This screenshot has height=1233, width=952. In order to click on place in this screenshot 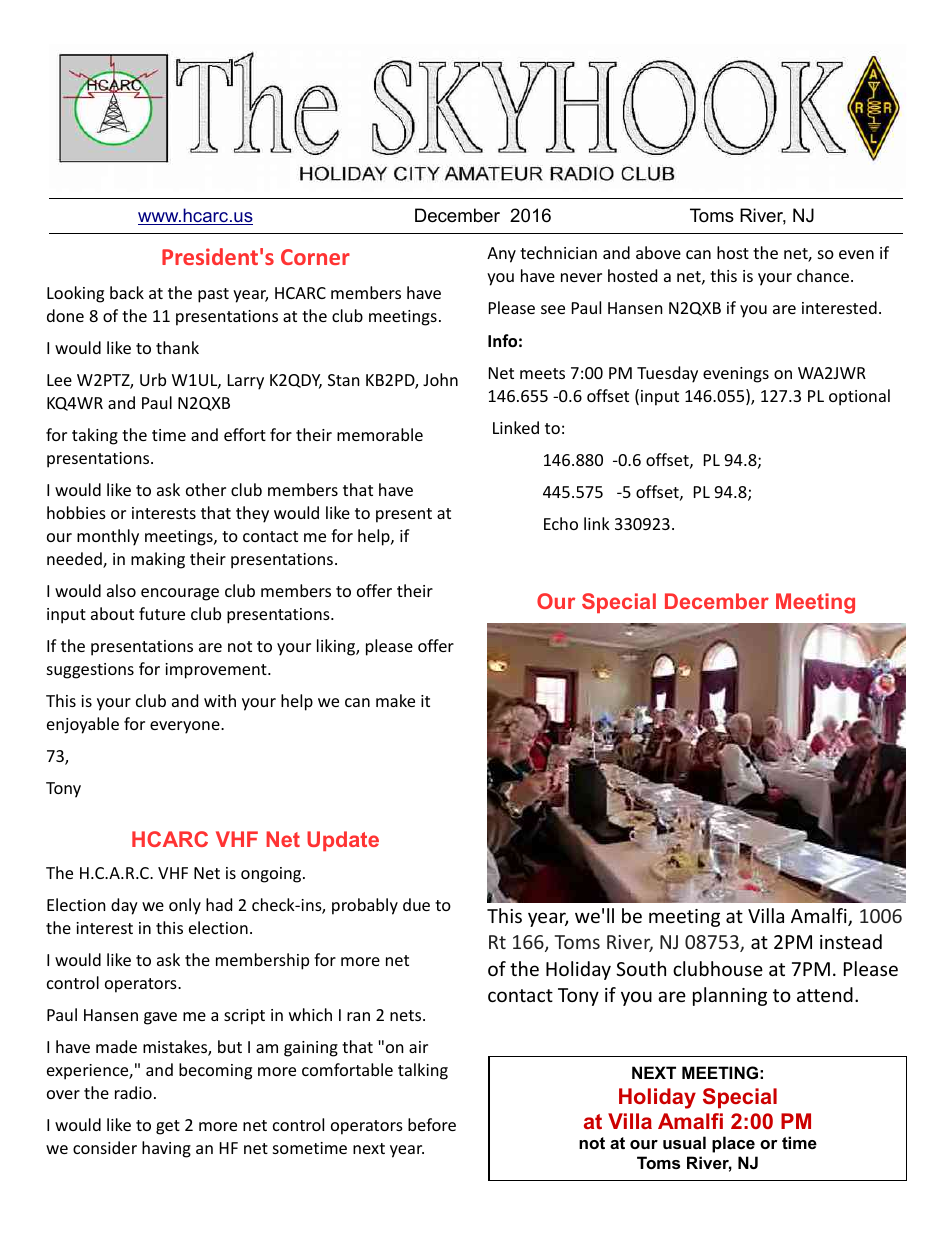, I will do `click(733, 1144)`.
